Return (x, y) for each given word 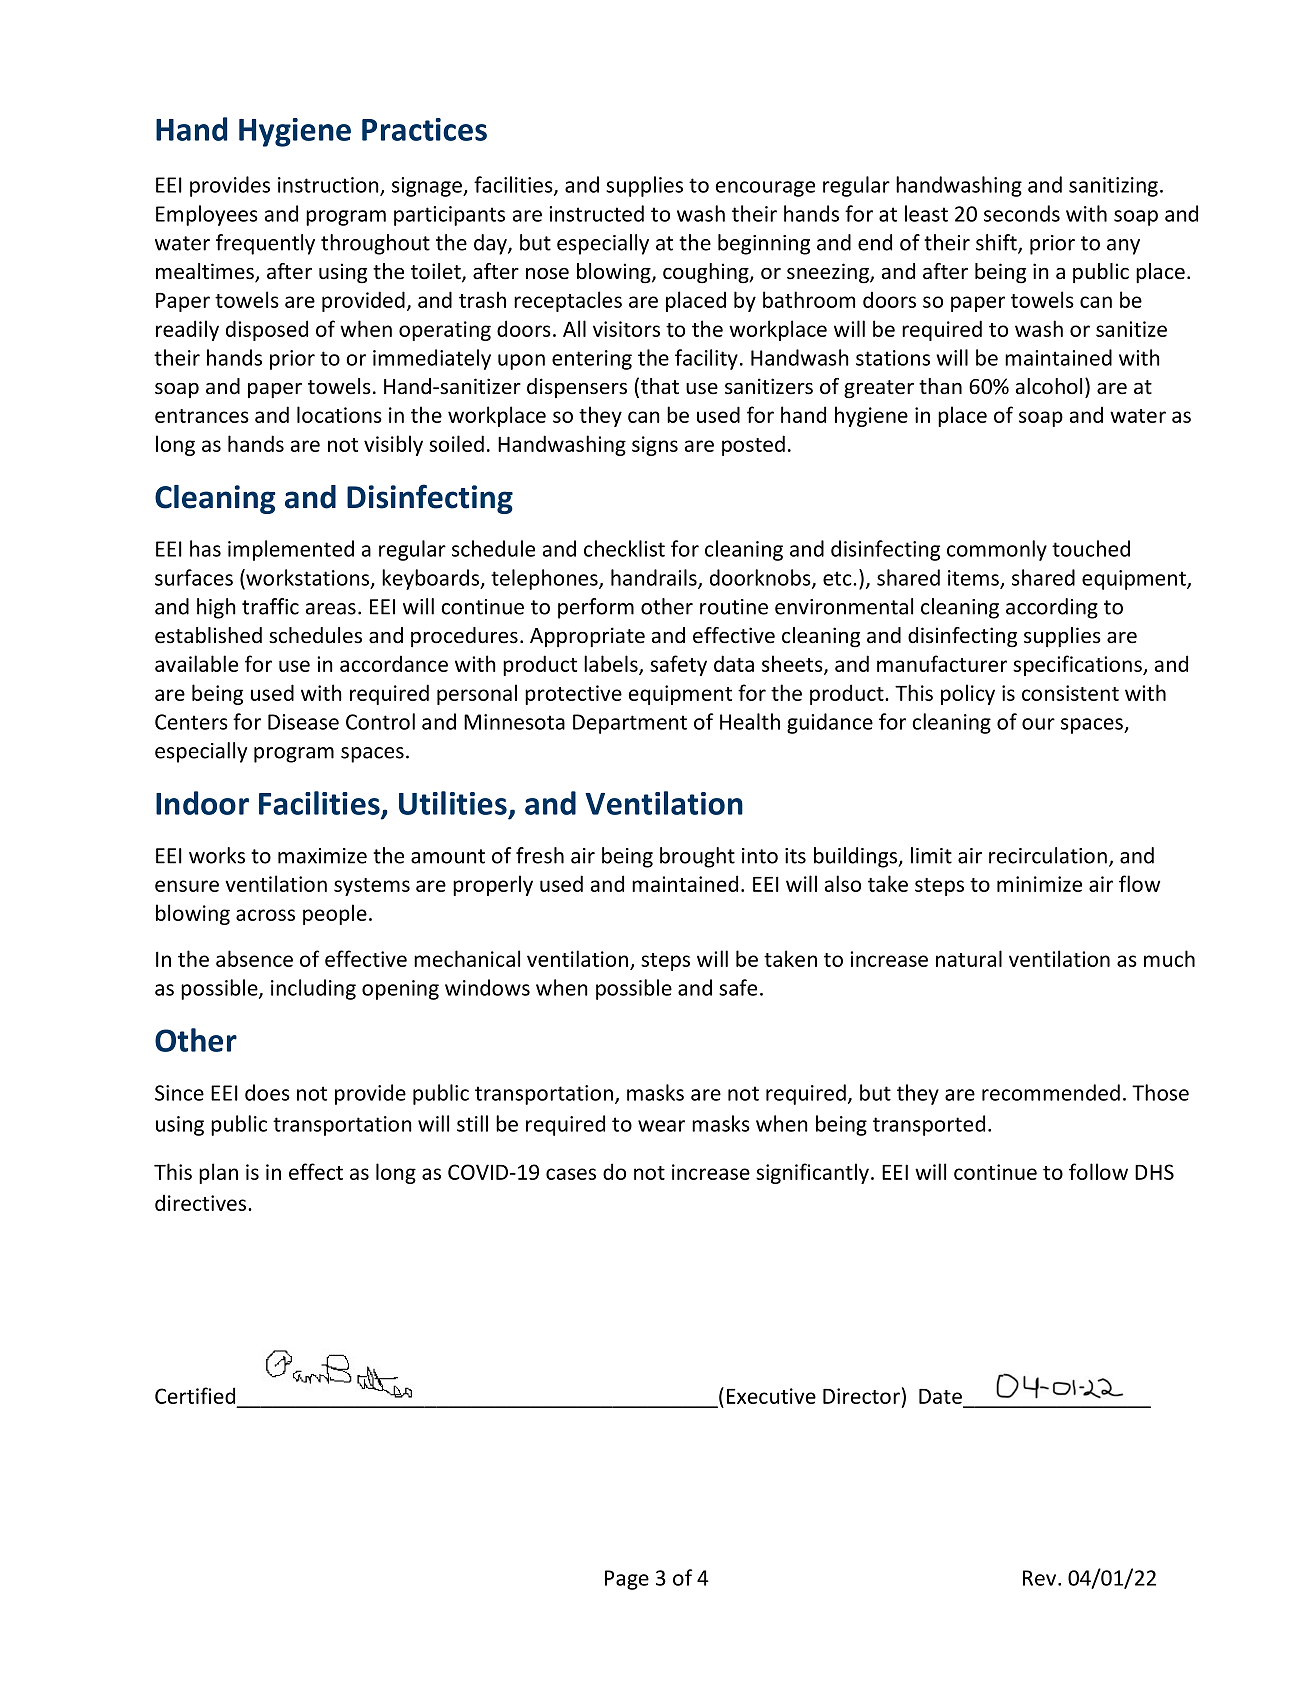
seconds (1022, 213)
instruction (329, 186)
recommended (1051, 1092)
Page (627, 1580)
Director (861, 1396)
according (1052, 608)
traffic (270, 606)
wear (661, 1126)
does (267, 1092)
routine (734, 607)
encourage (765, 189)
